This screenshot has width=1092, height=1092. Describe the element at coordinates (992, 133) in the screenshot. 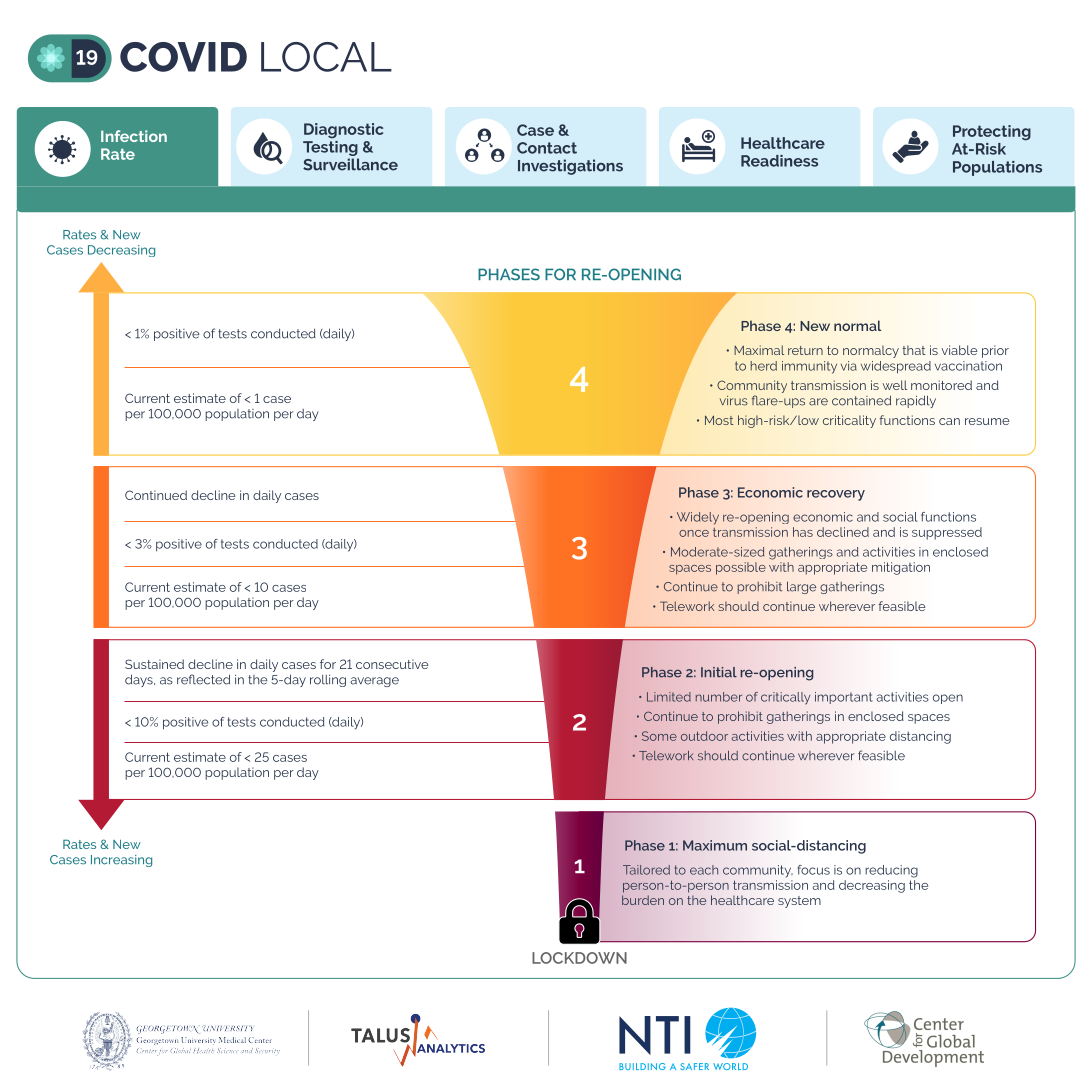

I see `Protecting` at that location.
